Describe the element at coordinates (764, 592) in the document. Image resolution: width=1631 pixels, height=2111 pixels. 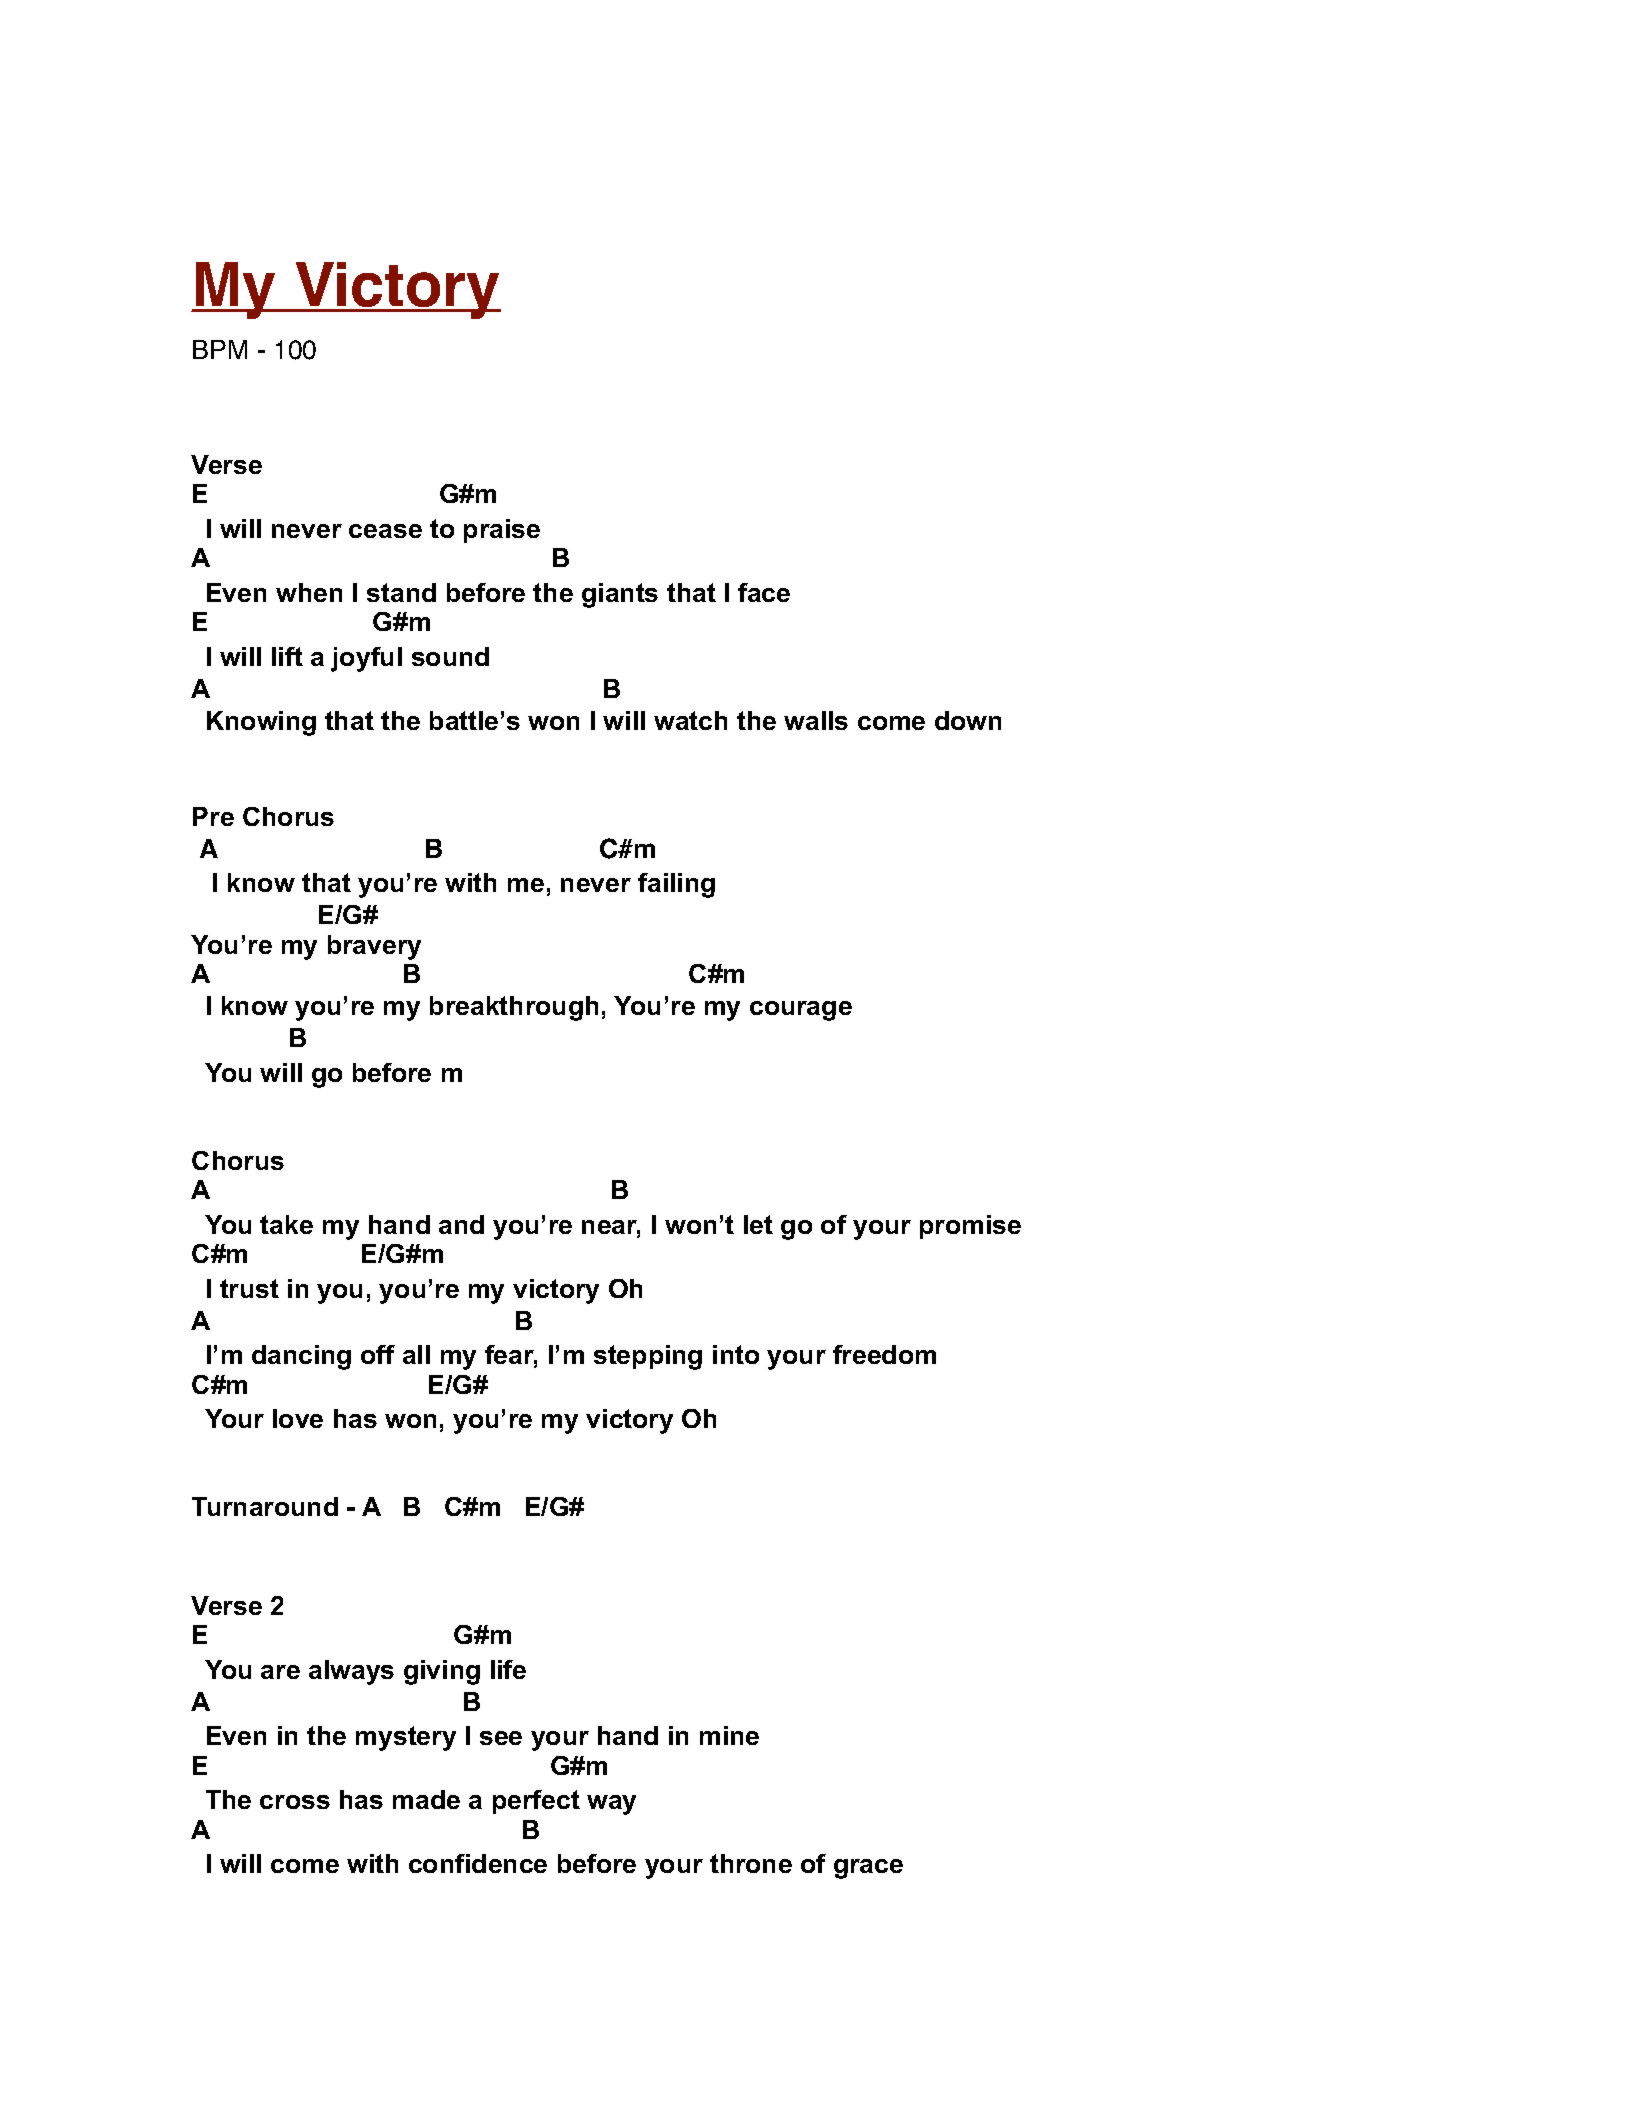
I see `face` at that location.
